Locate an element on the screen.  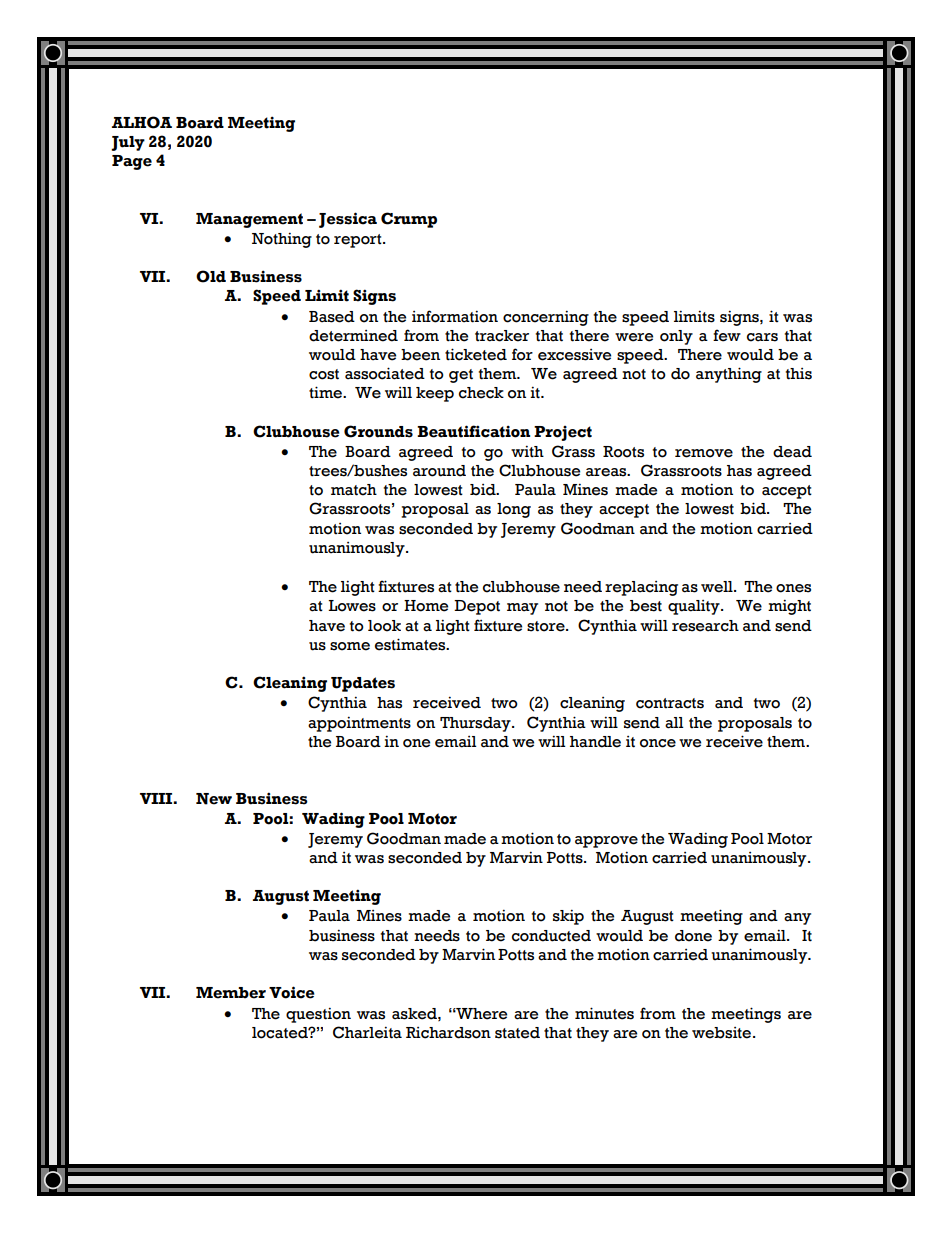
New is located at coordinates (214, 799).
